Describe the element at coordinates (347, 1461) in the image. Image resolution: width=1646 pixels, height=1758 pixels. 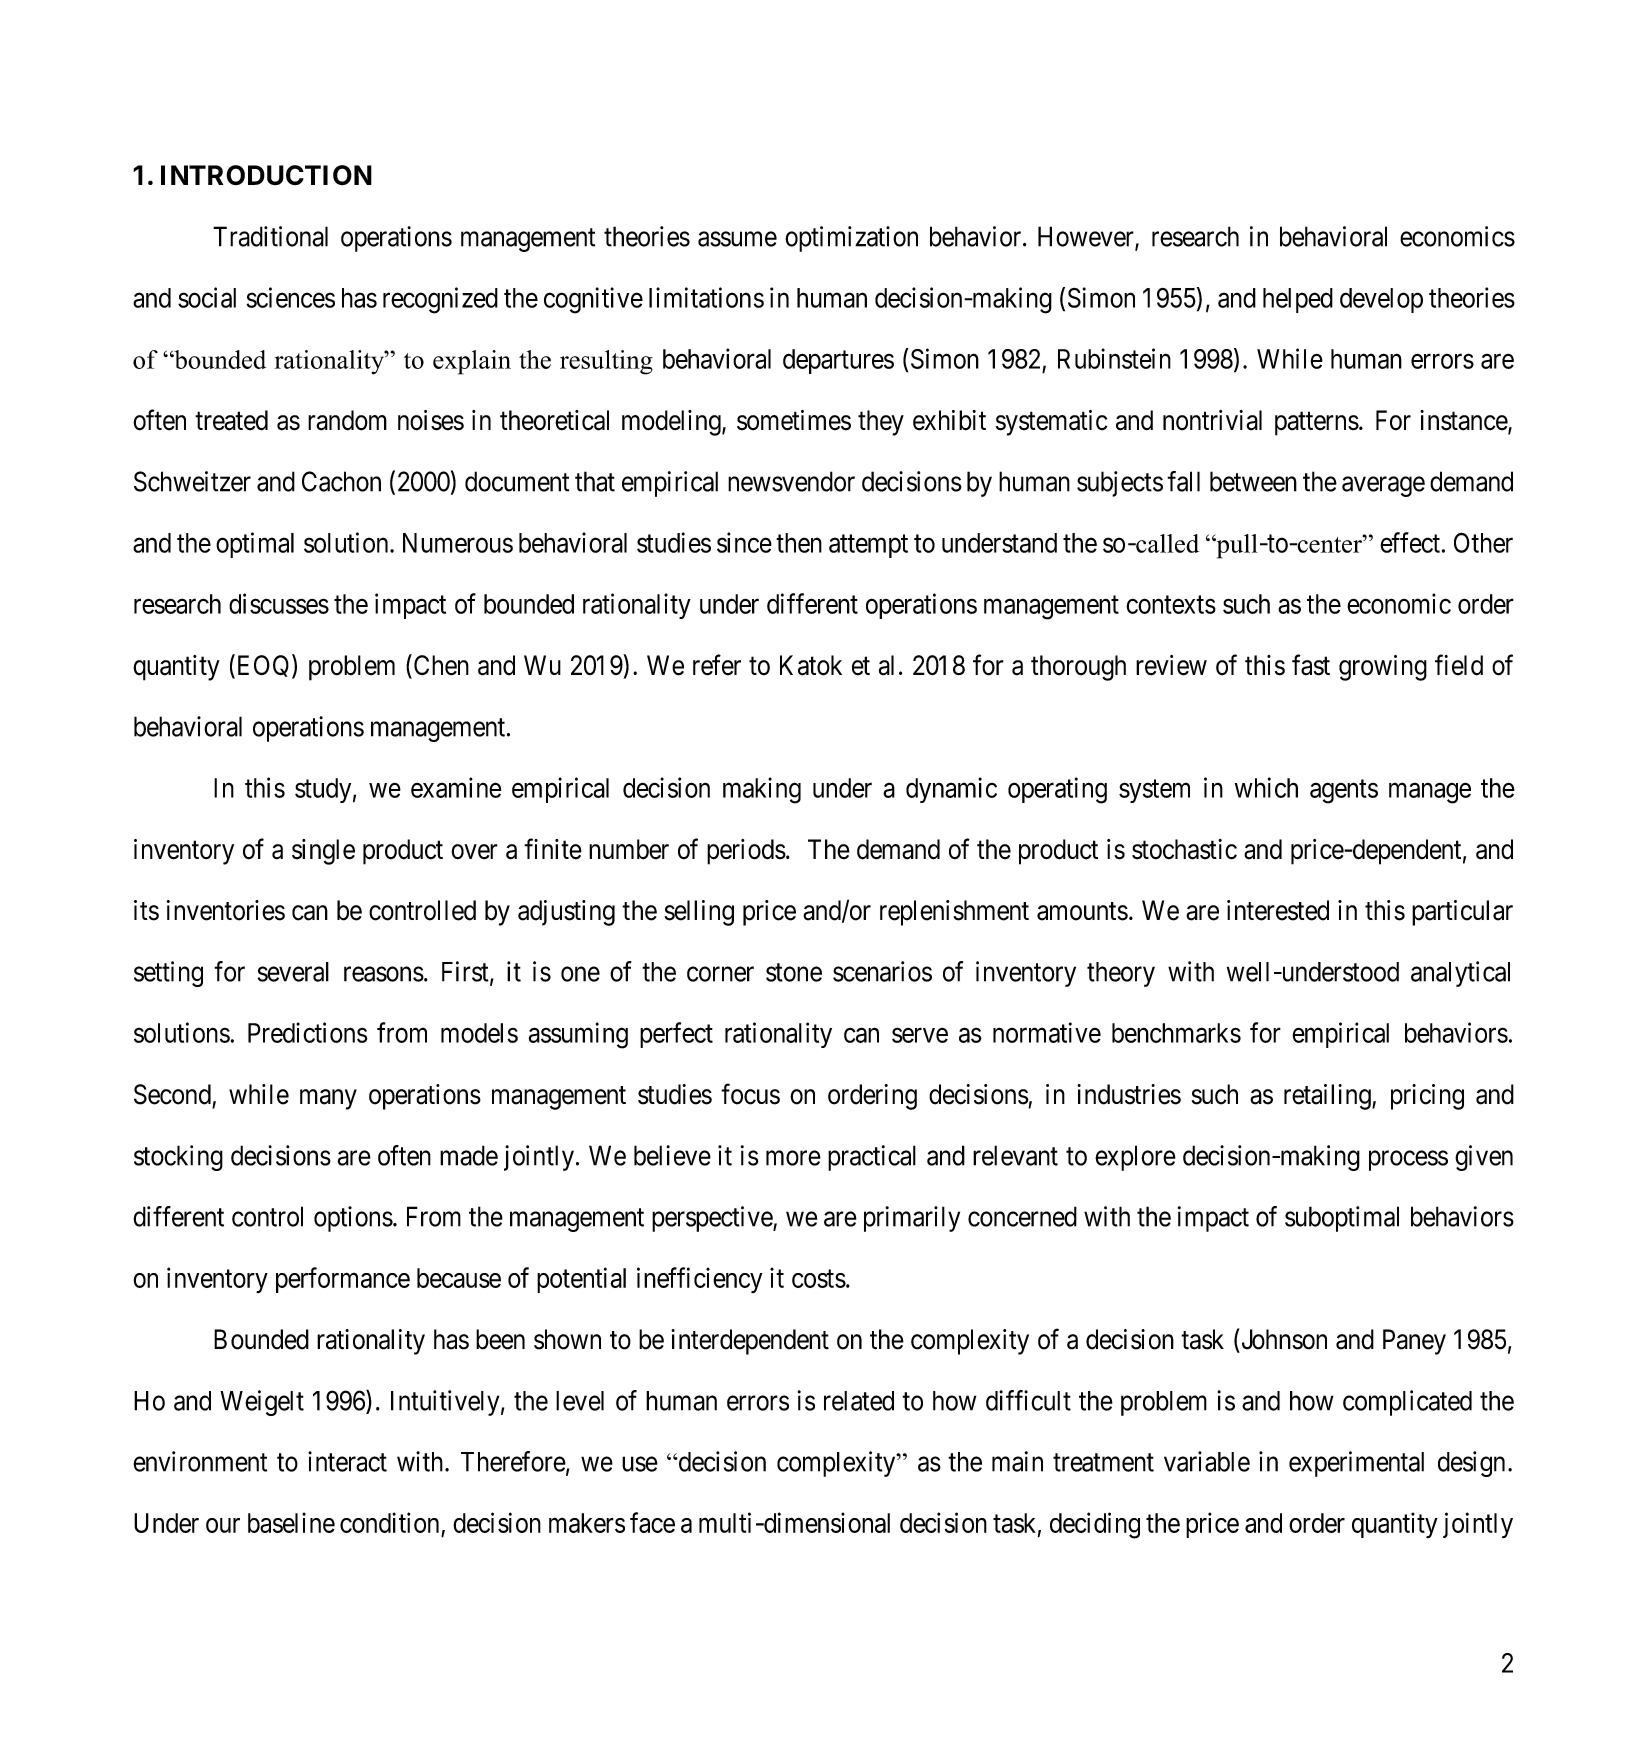
I see `interact` at that location.
